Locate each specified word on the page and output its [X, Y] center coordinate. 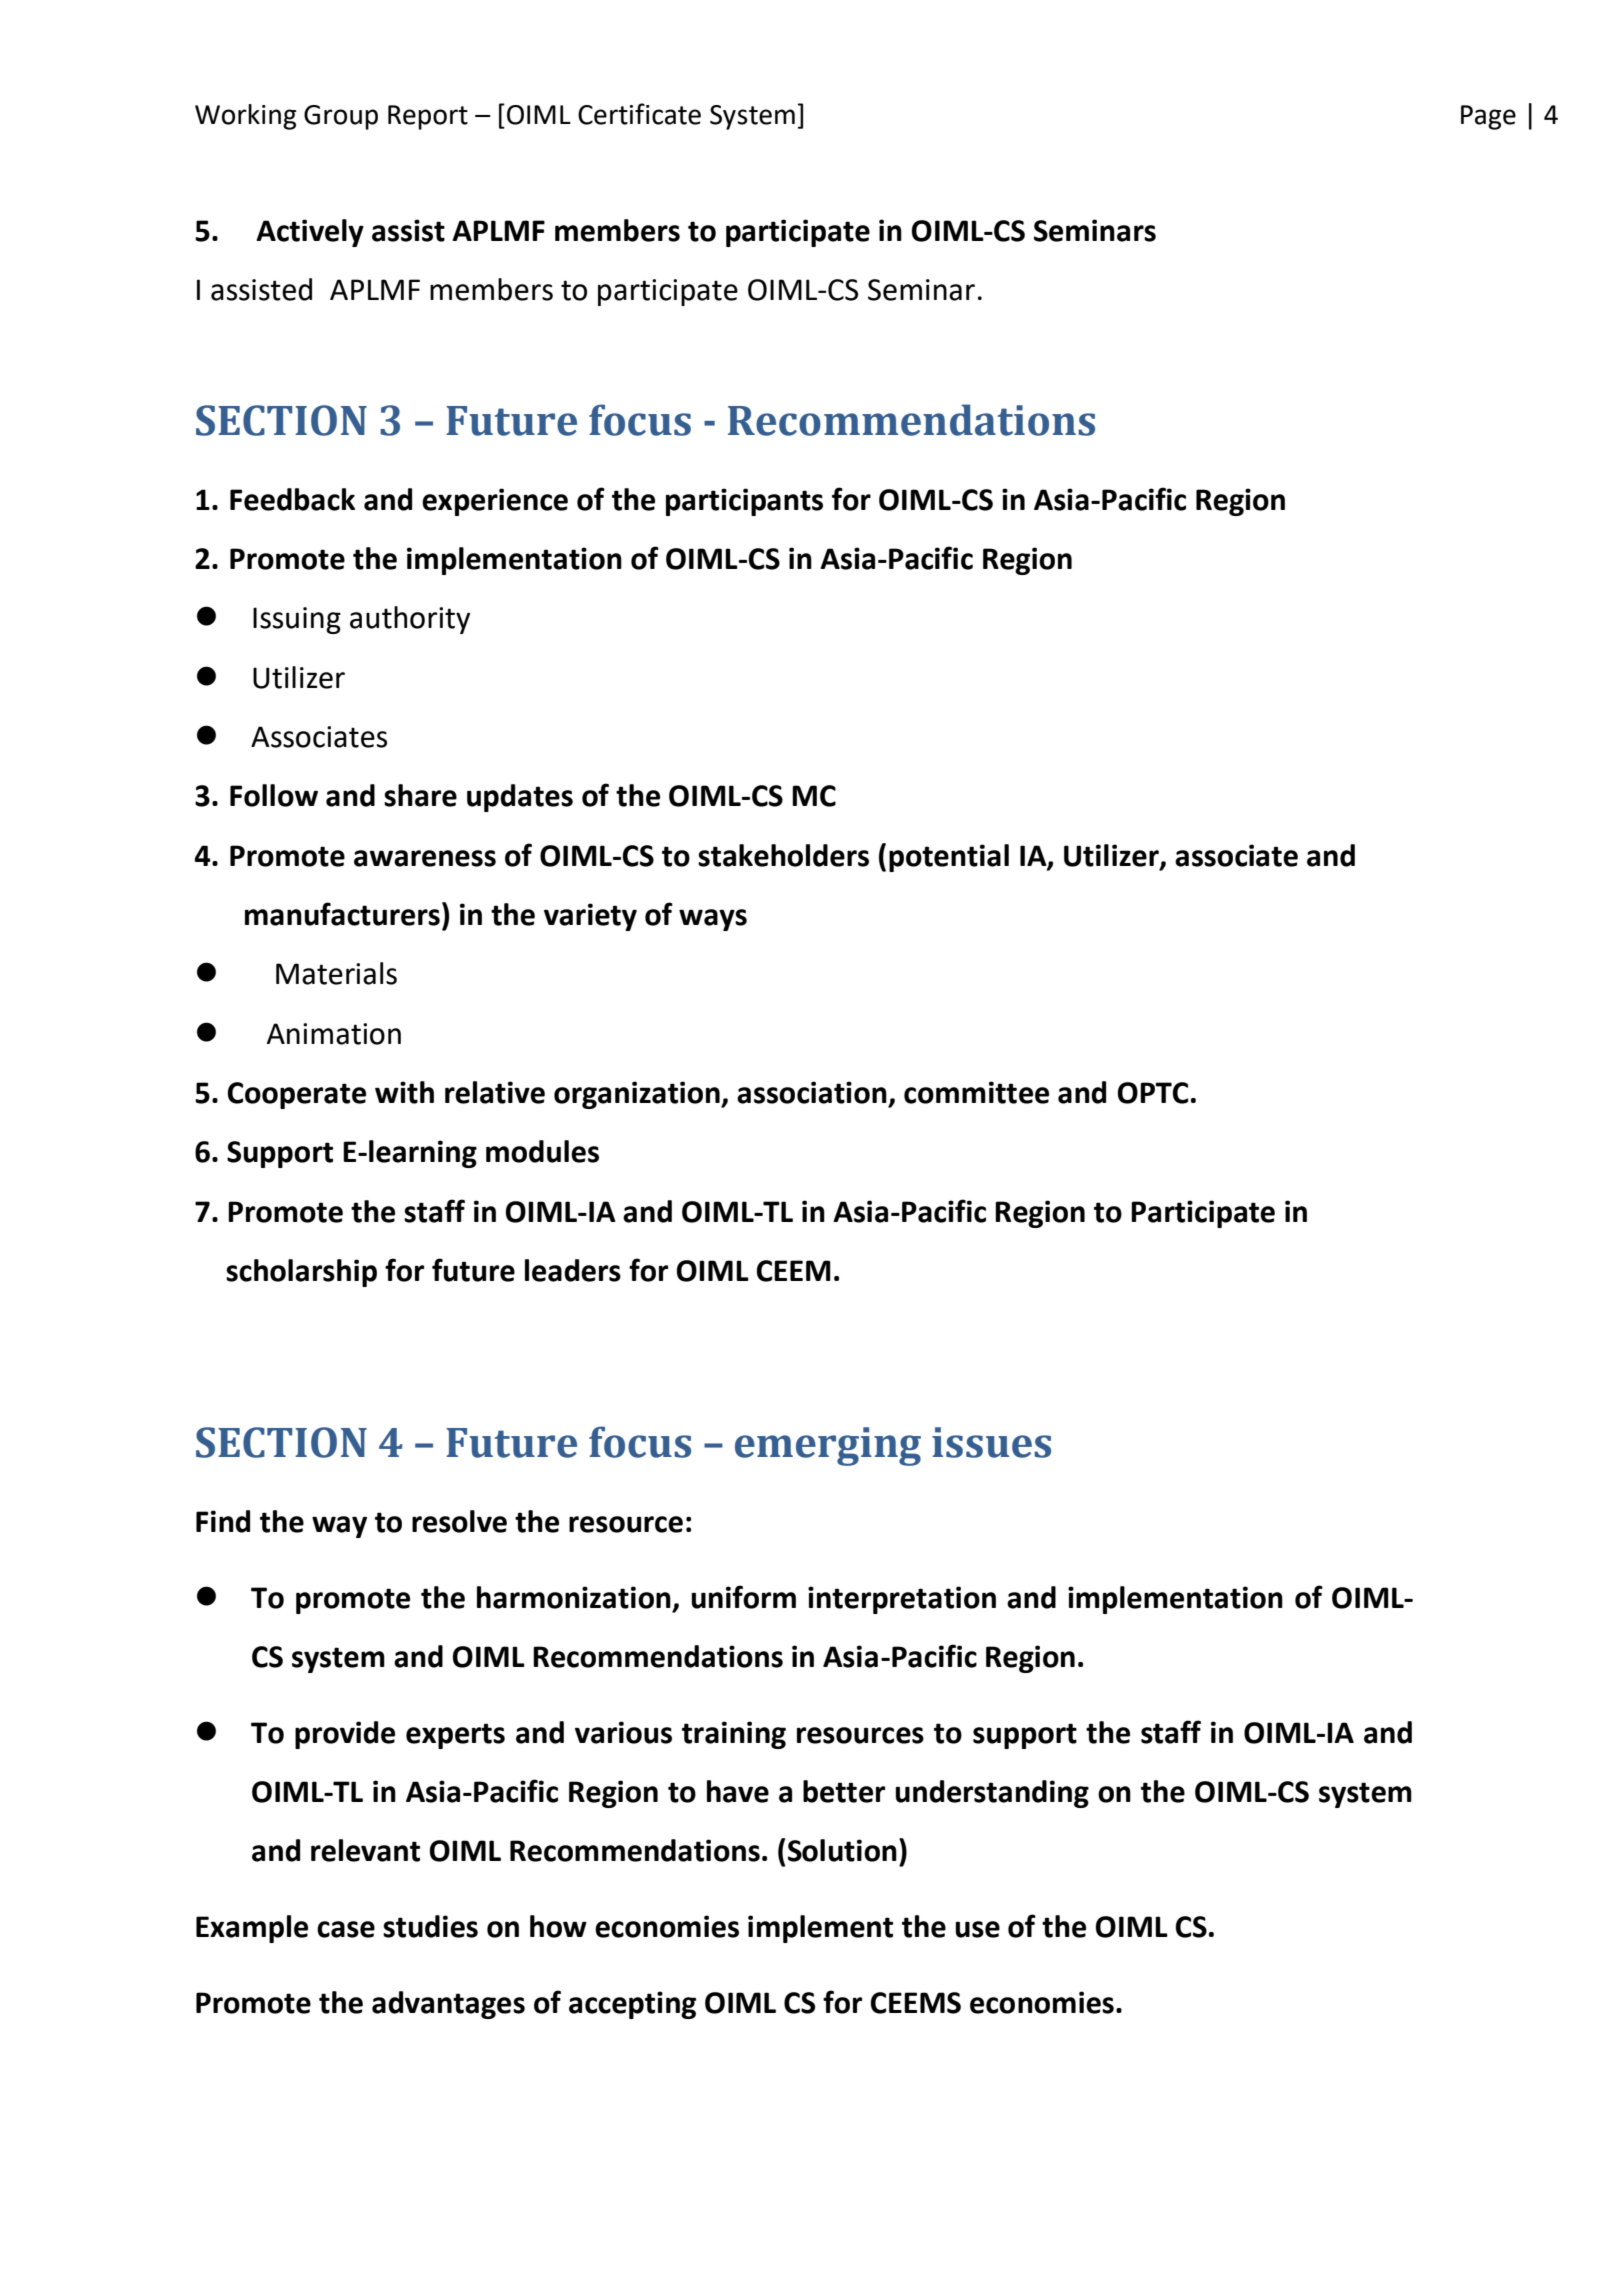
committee [976, 1092]
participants [744, 502]
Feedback [292, 499]
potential [949, 858]
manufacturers [342, 914]
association [812, 1092]
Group [341, 117]
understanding [992, 1794]
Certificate [639, 114]
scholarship [301, 1273]
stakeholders [783, 855]
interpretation [902, 1600]
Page [1488, 117]
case [346, 1929]
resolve [459, 1521]
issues [991, 1442]
